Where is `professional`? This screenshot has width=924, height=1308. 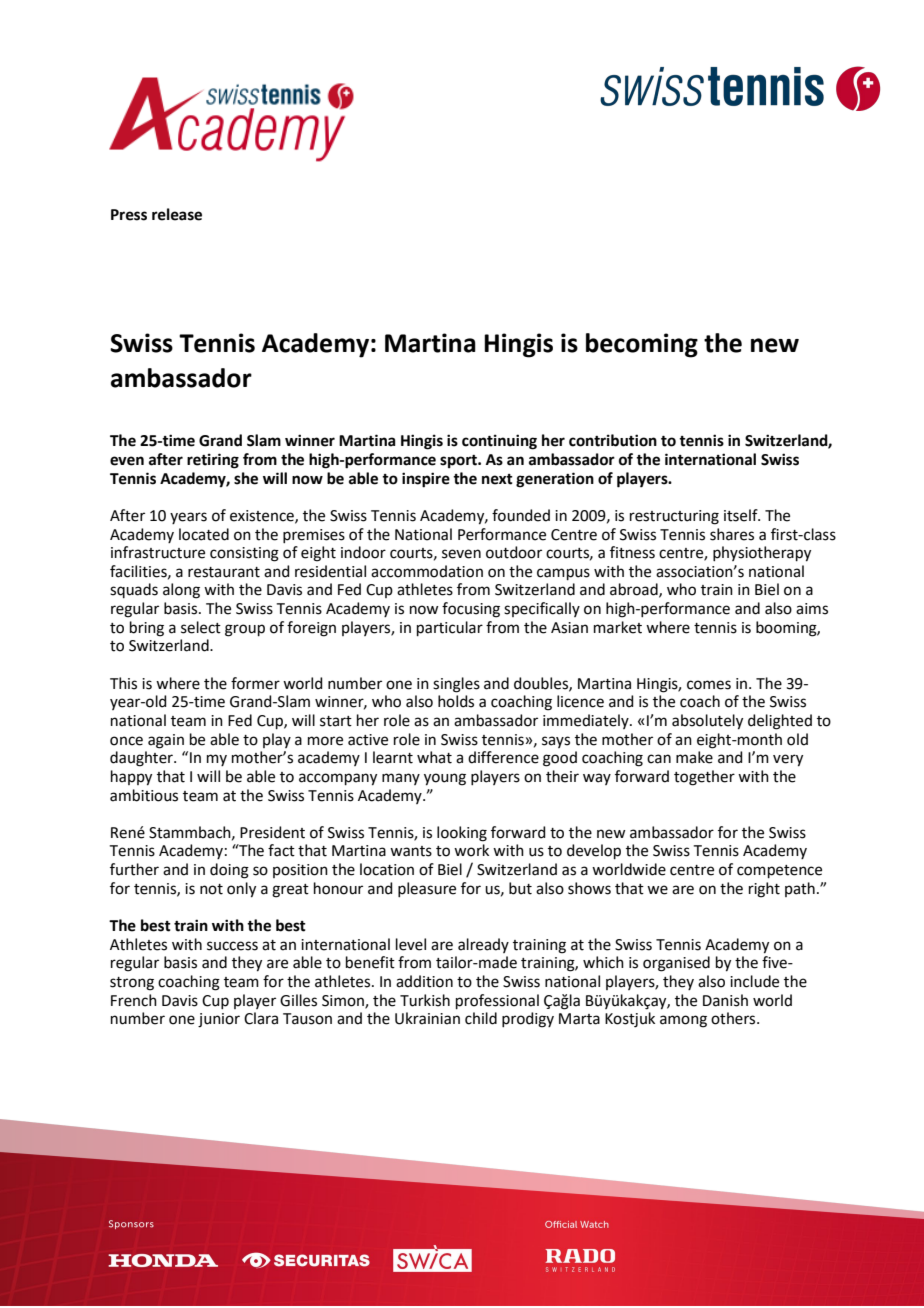
professional is located at coordinates (497, 1001).
